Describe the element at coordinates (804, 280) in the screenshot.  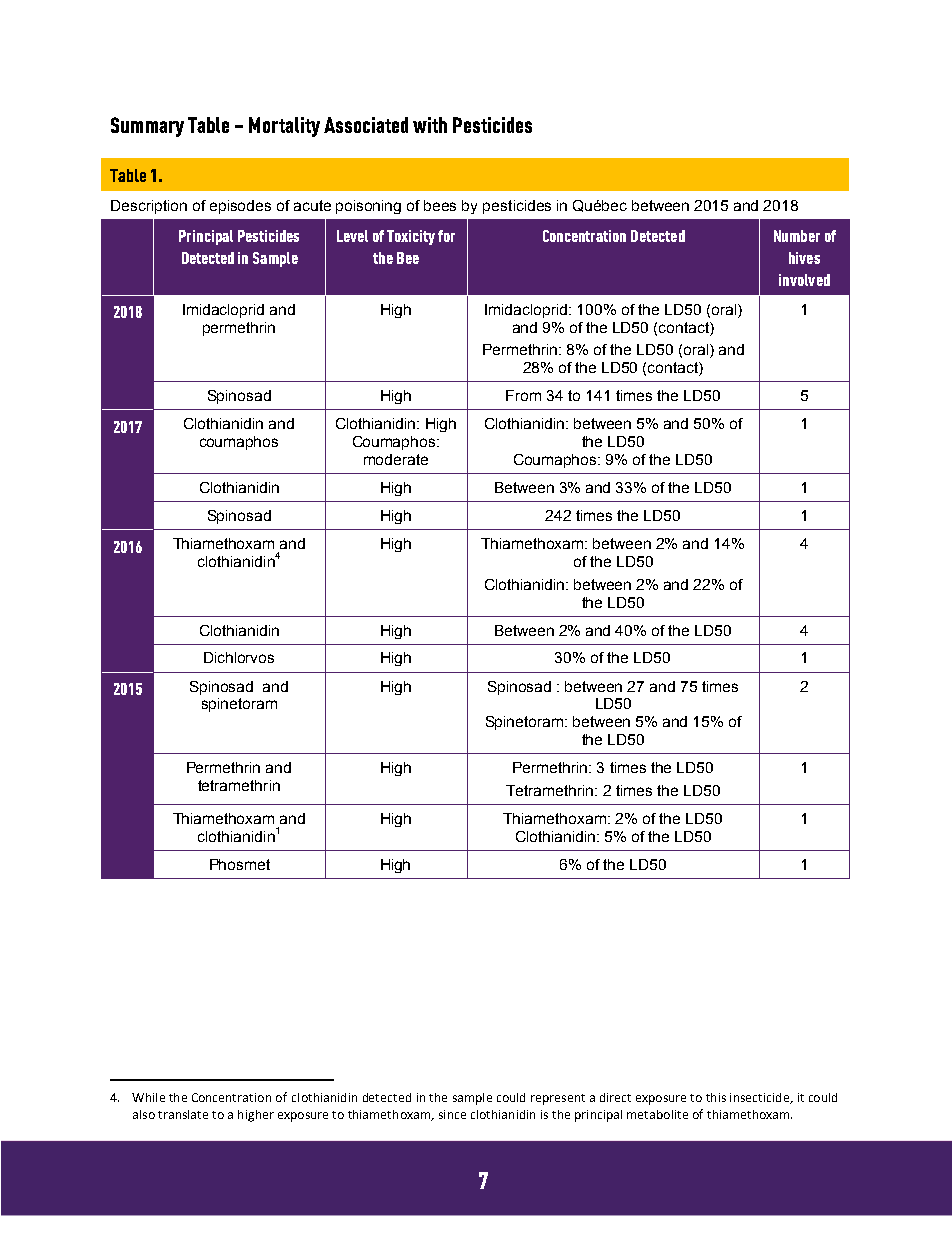
I see `involved` at that location.
